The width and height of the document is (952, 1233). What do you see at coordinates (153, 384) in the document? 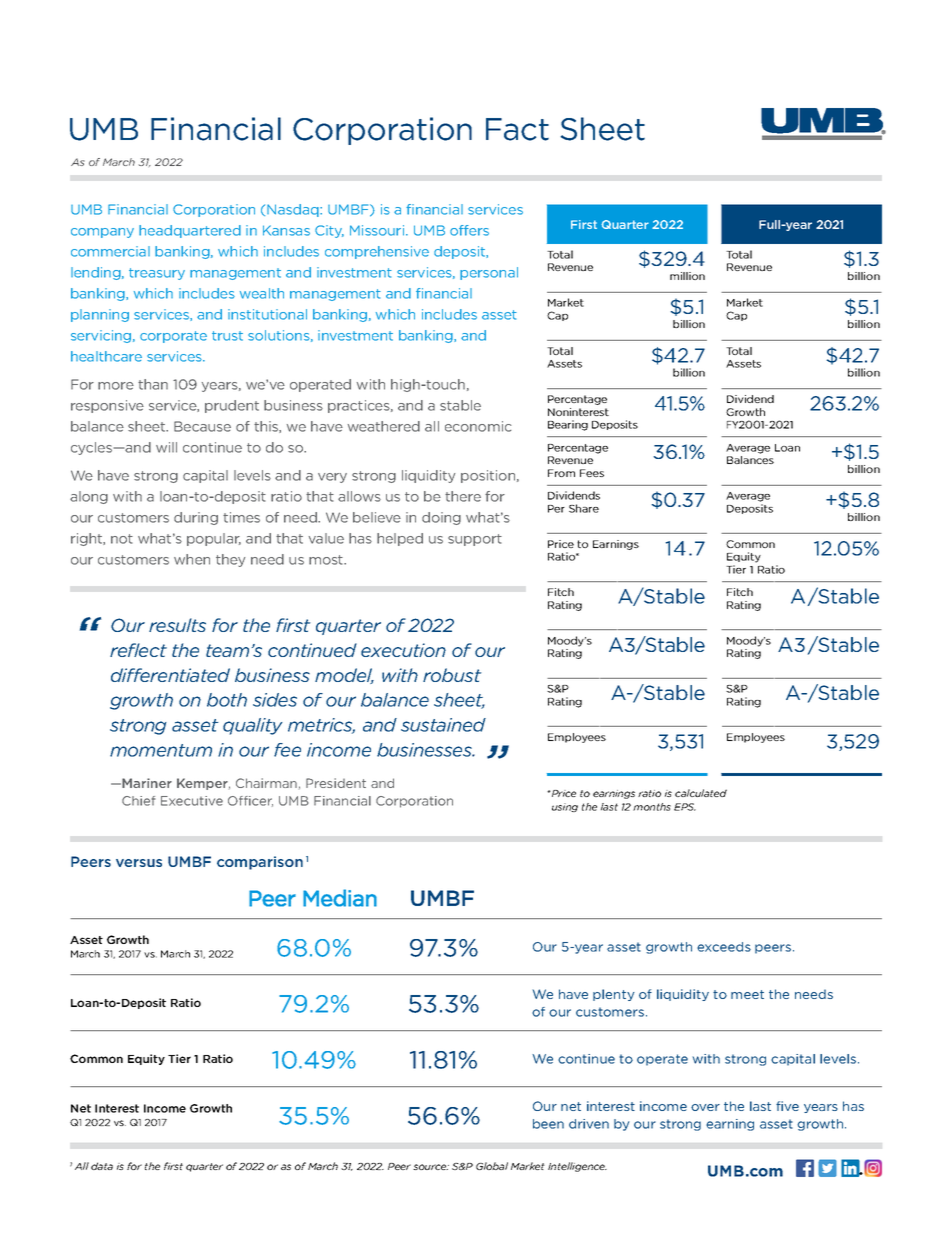
I see `than` at bounding box center [153, 384].
